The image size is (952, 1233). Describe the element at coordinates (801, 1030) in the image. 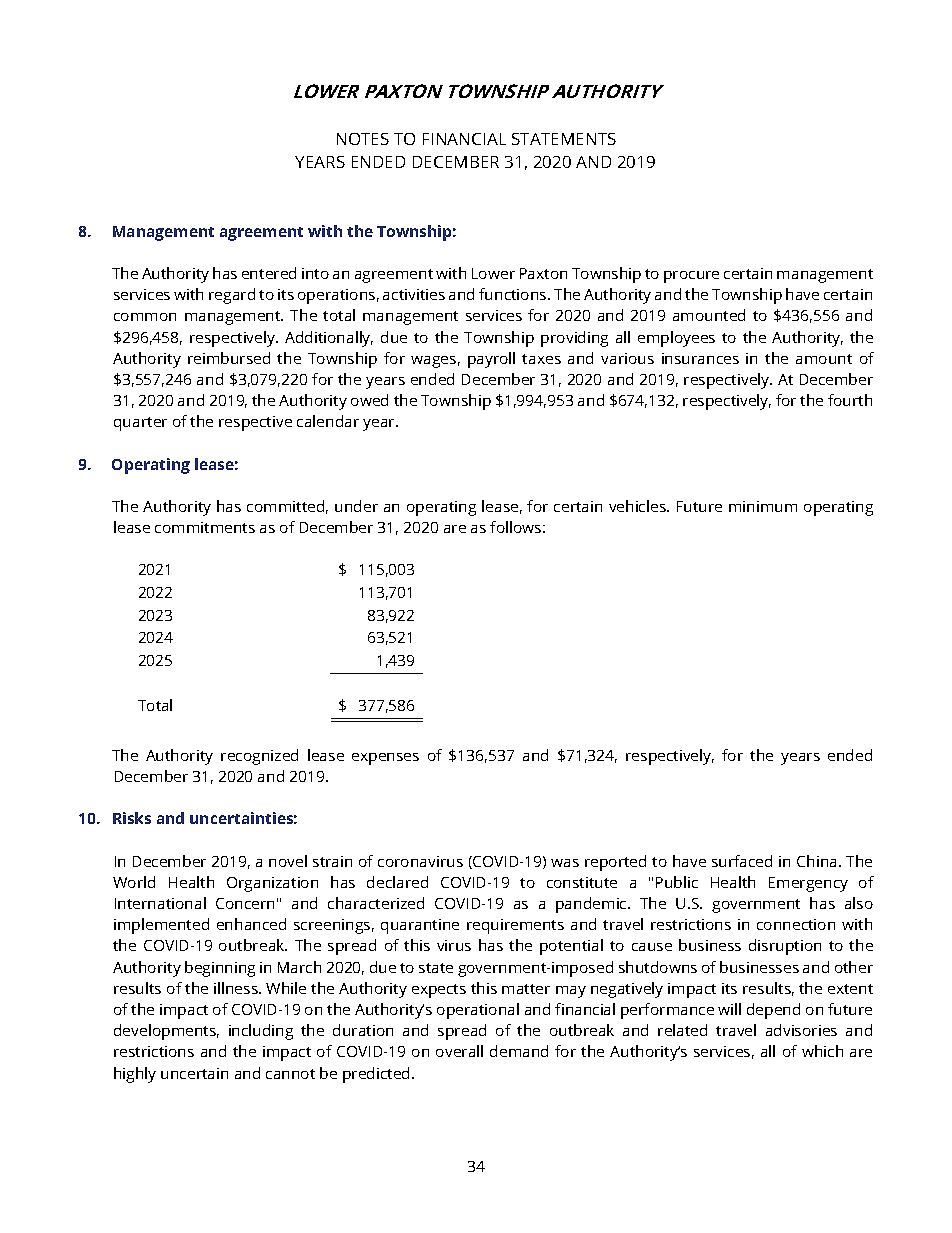

I see `advisories` at that location.
